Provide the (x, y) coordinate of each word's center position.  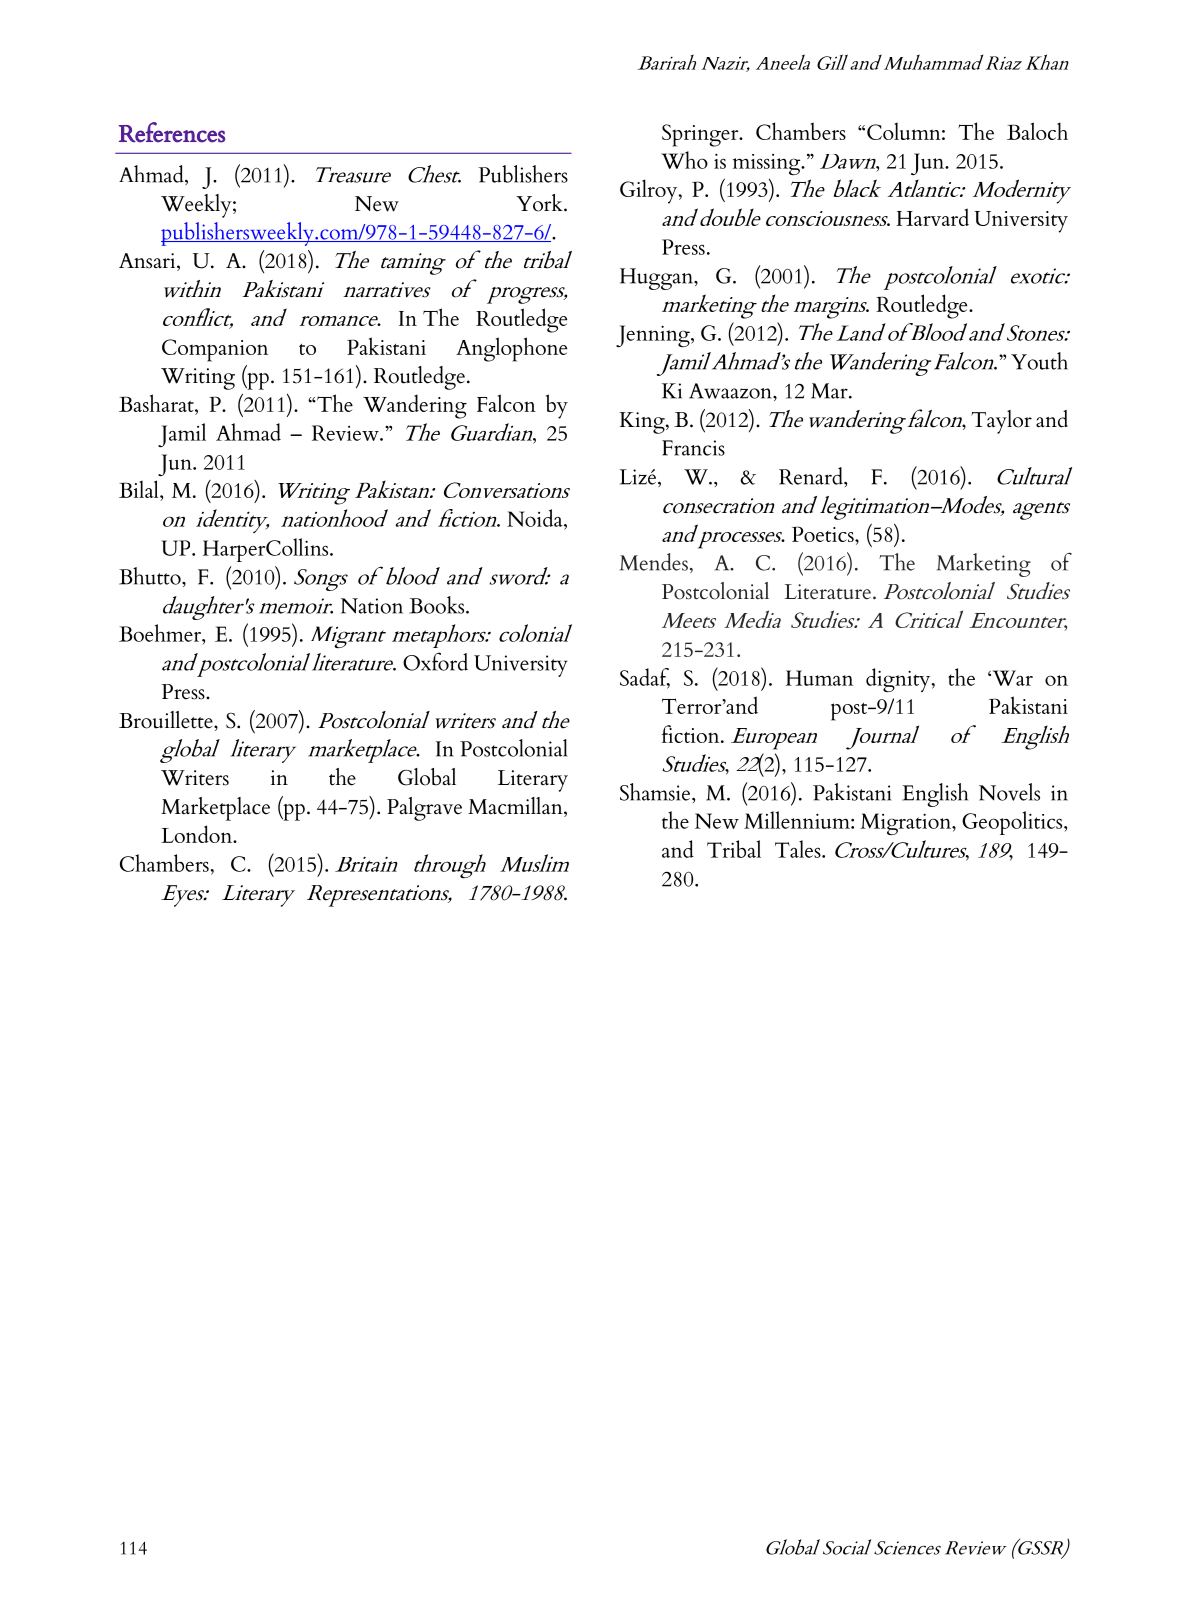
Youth (1039, 361)
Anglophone (511, 349)
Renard (812, 476)
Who (684, 160)
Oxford (435, 661)
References (172, 132)
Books (438, 605)
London (198, 834)
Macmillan (516, 807)
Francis (693, 448)
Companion (215, 350)
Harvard (932, 217)
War (1011, 678)
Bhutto (151, 576)
